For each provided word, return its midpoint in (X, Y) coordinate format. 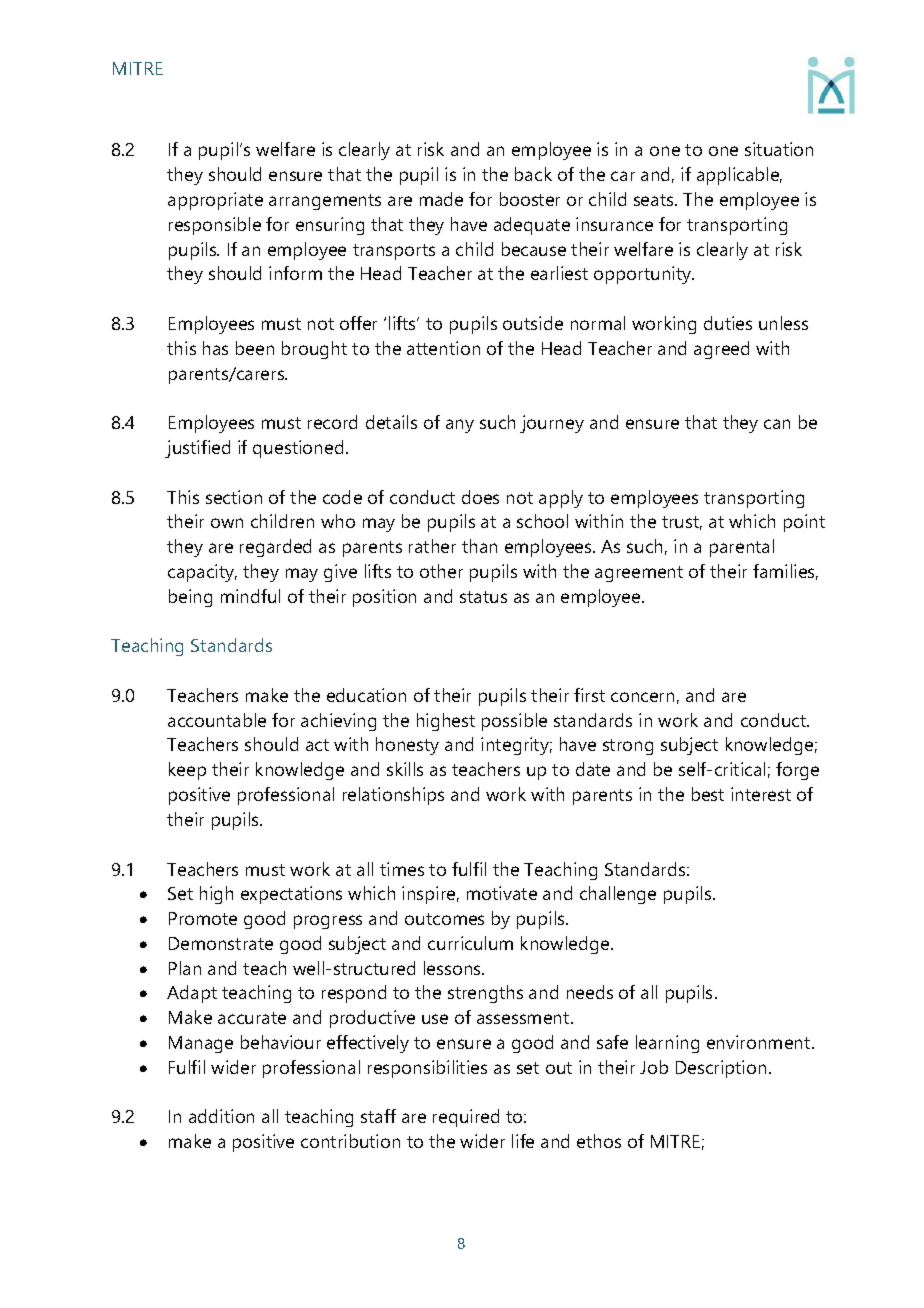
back (533, 174)
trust (682, 523)
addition (221, 1116)
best (708, 794)
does (480, 497)
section (234, 497)
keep (187, 771)
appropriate (215, 201)
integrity (516, 746)
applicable (739, 176)
